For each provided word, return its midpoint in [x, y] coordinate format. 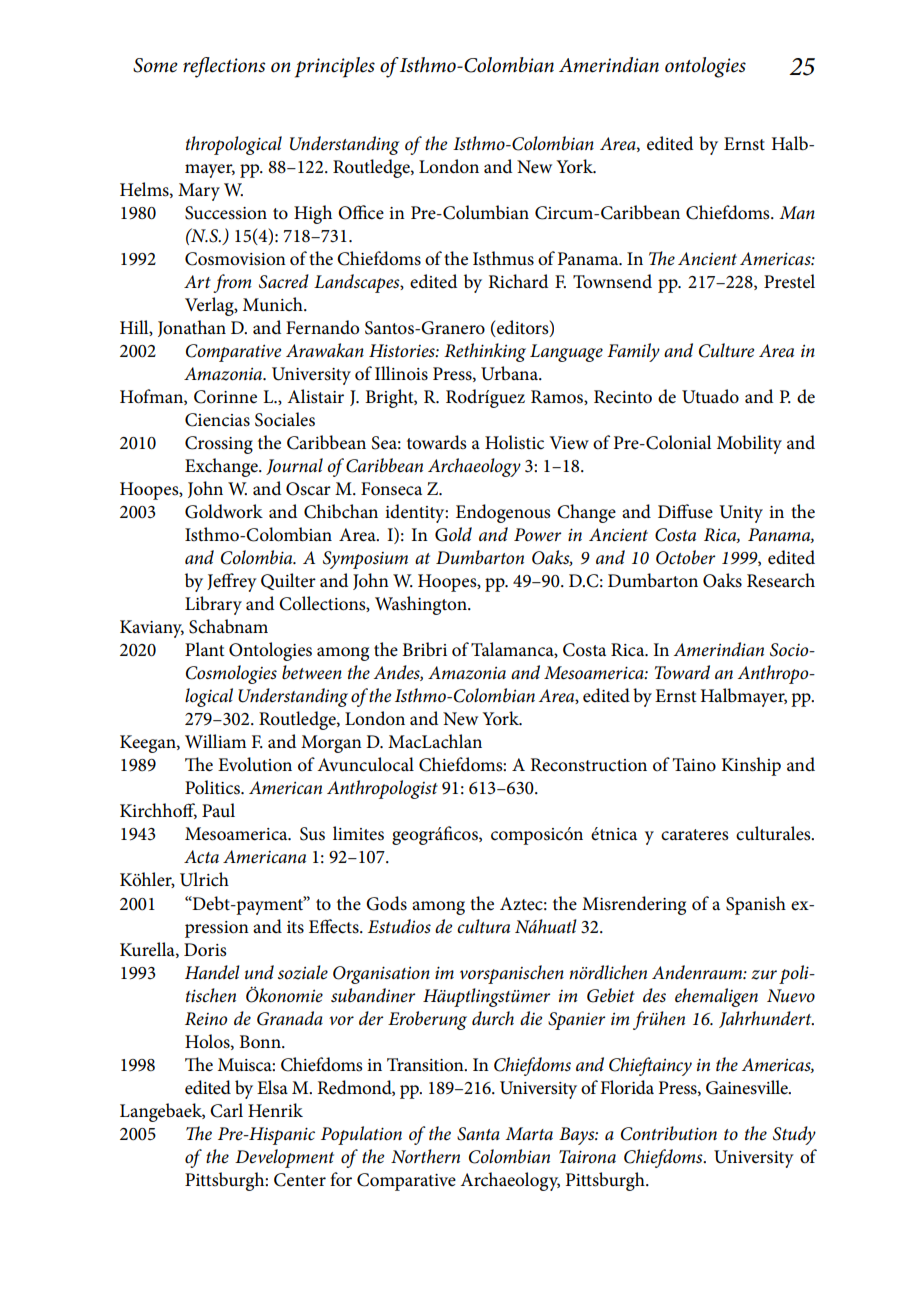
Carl [226, 1110]
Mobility [749, 444]
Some [155, 65]
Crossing [219, 445]
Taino [694, 765]
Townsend [612, 281]
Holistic [514, 442]
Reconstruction [588, 765]
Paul [218, 810]
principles [335, 67]
